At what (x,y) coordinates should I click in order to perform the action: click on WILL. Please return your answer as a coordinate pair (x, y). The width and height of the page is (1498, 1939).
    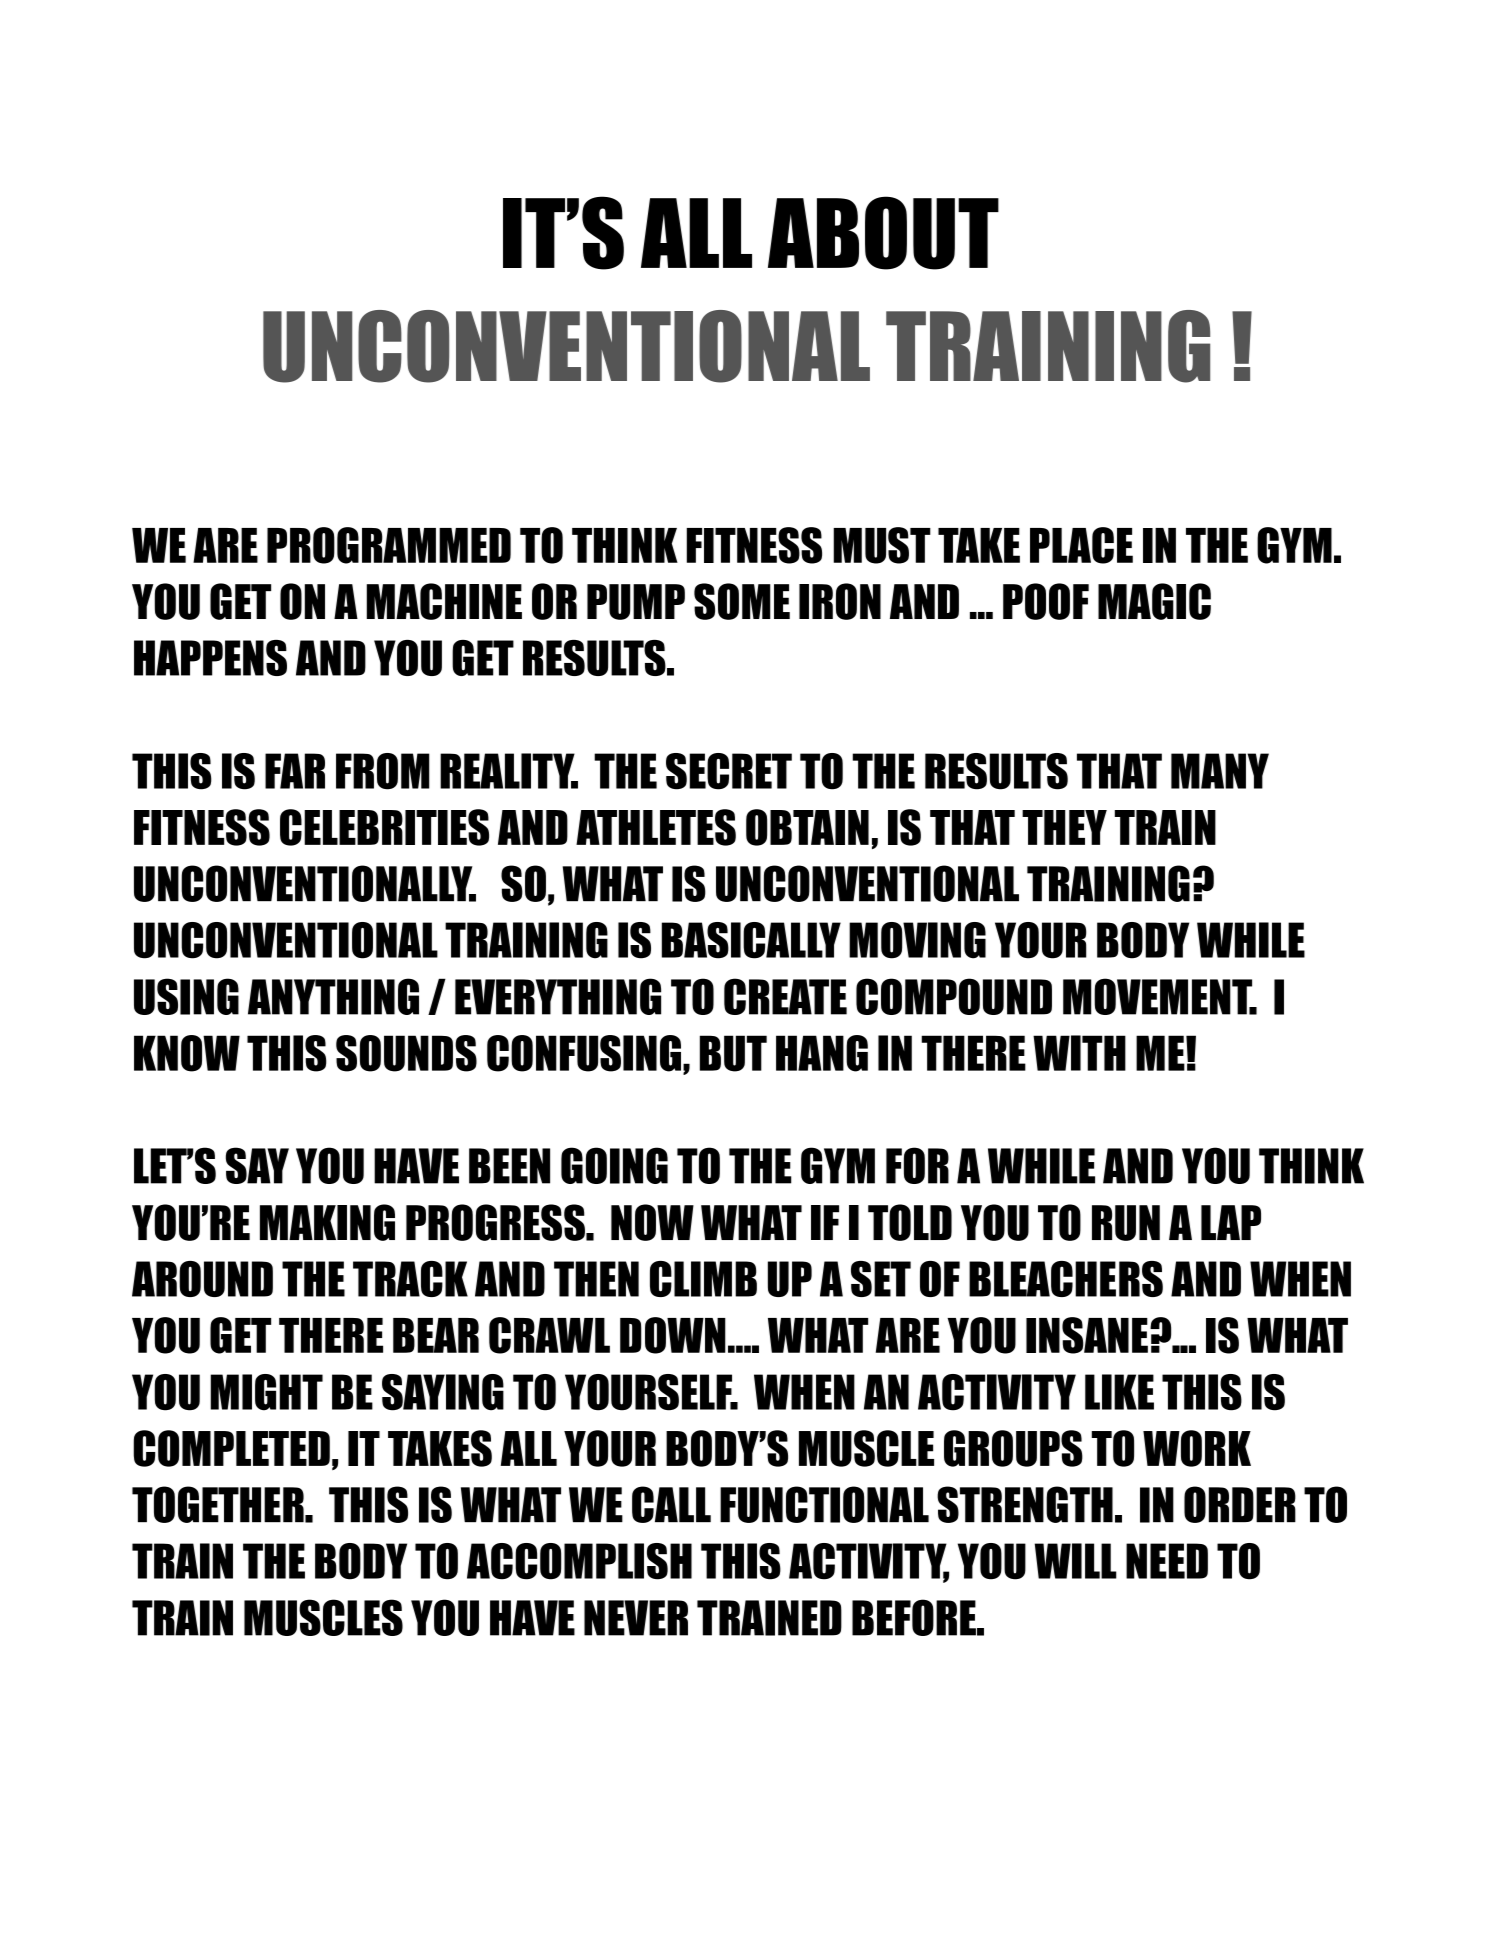
    Looking at the image, I should click on (1076, 1561).
